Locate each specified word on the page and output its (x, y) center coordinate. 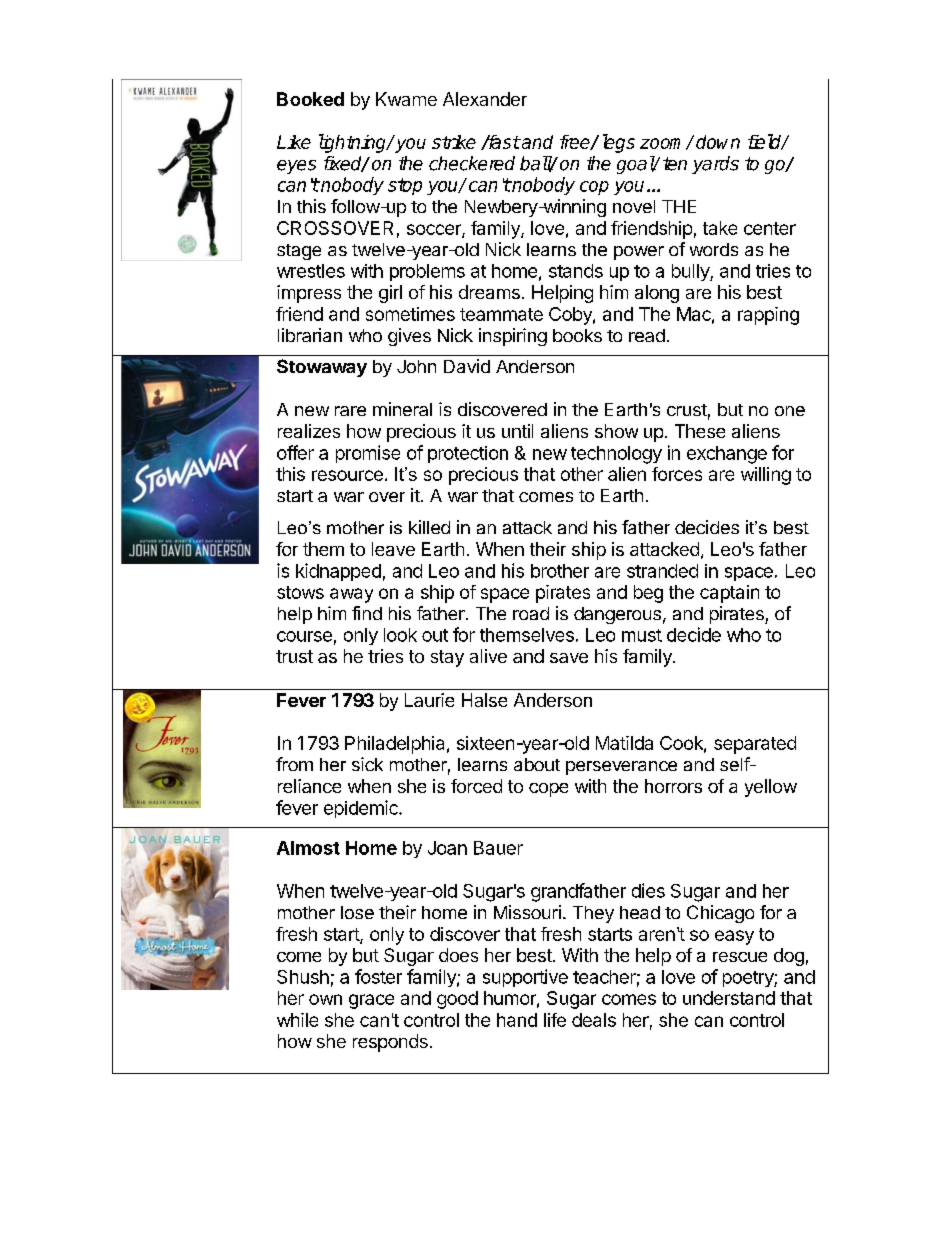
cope (548, 790)
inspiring (513, 337)
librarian (310, 335)
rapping (768, 316)
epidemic (362, 809)
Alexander (485, 99)
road (531, 613)
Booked (310, 99)
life (555, 1020)
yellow (771, 788)
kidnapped (338, 572)
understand (729, 998)
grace (371, 1001)
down (718, 142)
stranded (662, 571)
